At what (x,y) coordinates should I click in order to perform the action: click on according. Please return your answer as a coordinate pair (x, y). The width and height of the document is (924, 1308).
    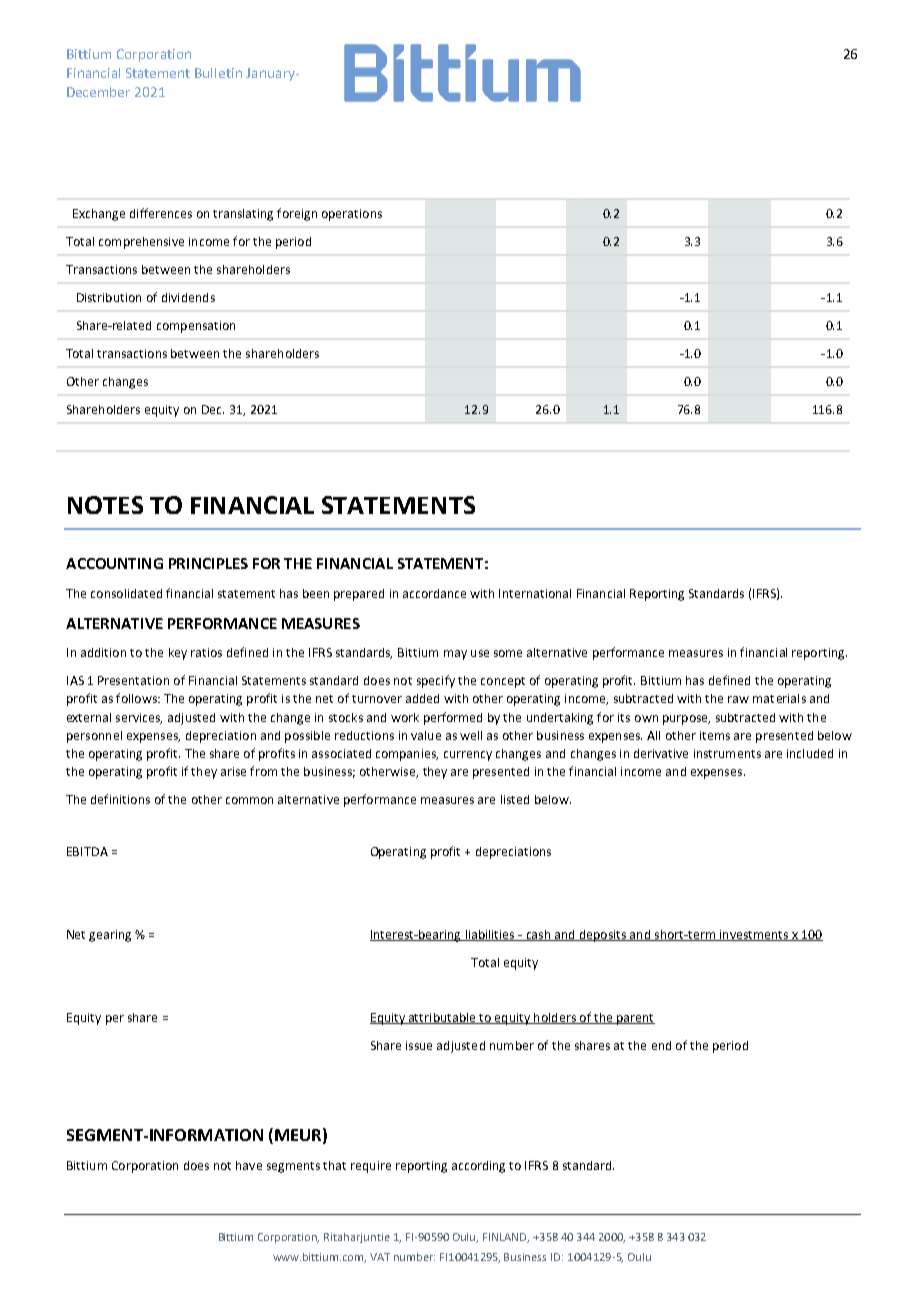
    Looking at the image, I should click on (478, 1167).
